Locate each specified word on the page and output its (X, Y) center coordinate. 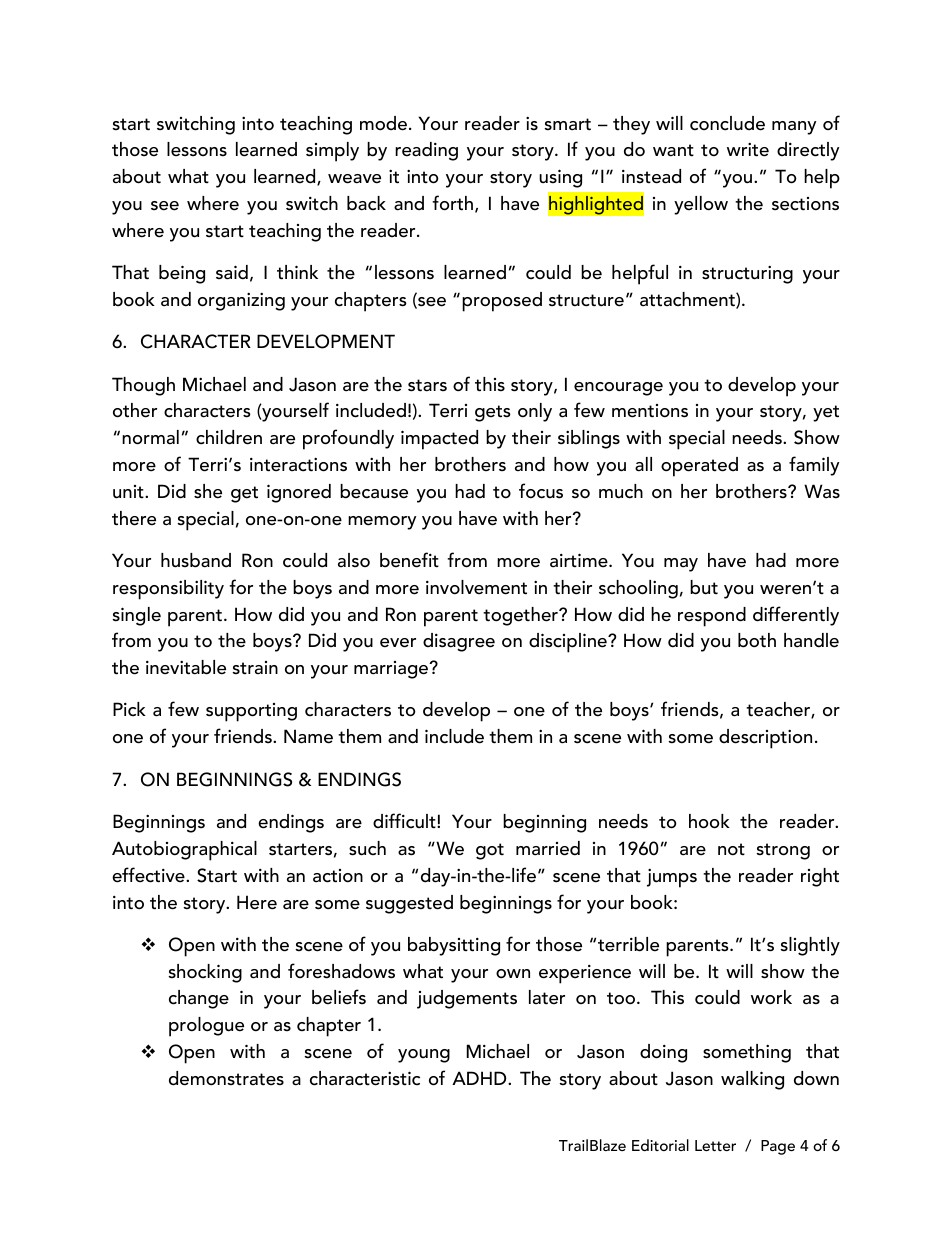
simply (332, 152)
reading (426, 151)
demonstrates (226, 1078)
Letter (715, 1145)
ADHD (480, 1078)
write (748, 150)
